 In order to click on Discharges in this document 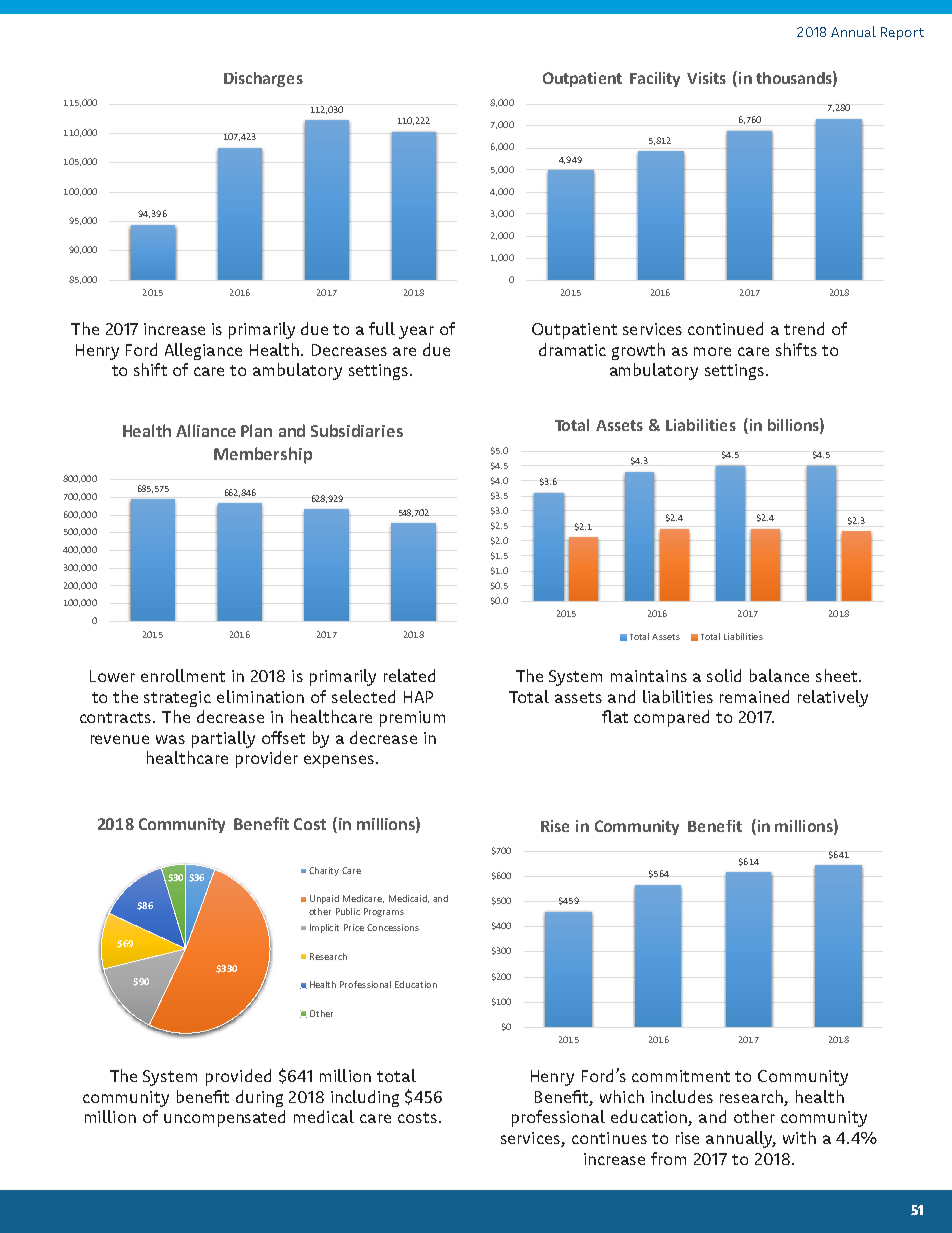, I will do `click(263, 79)`.
